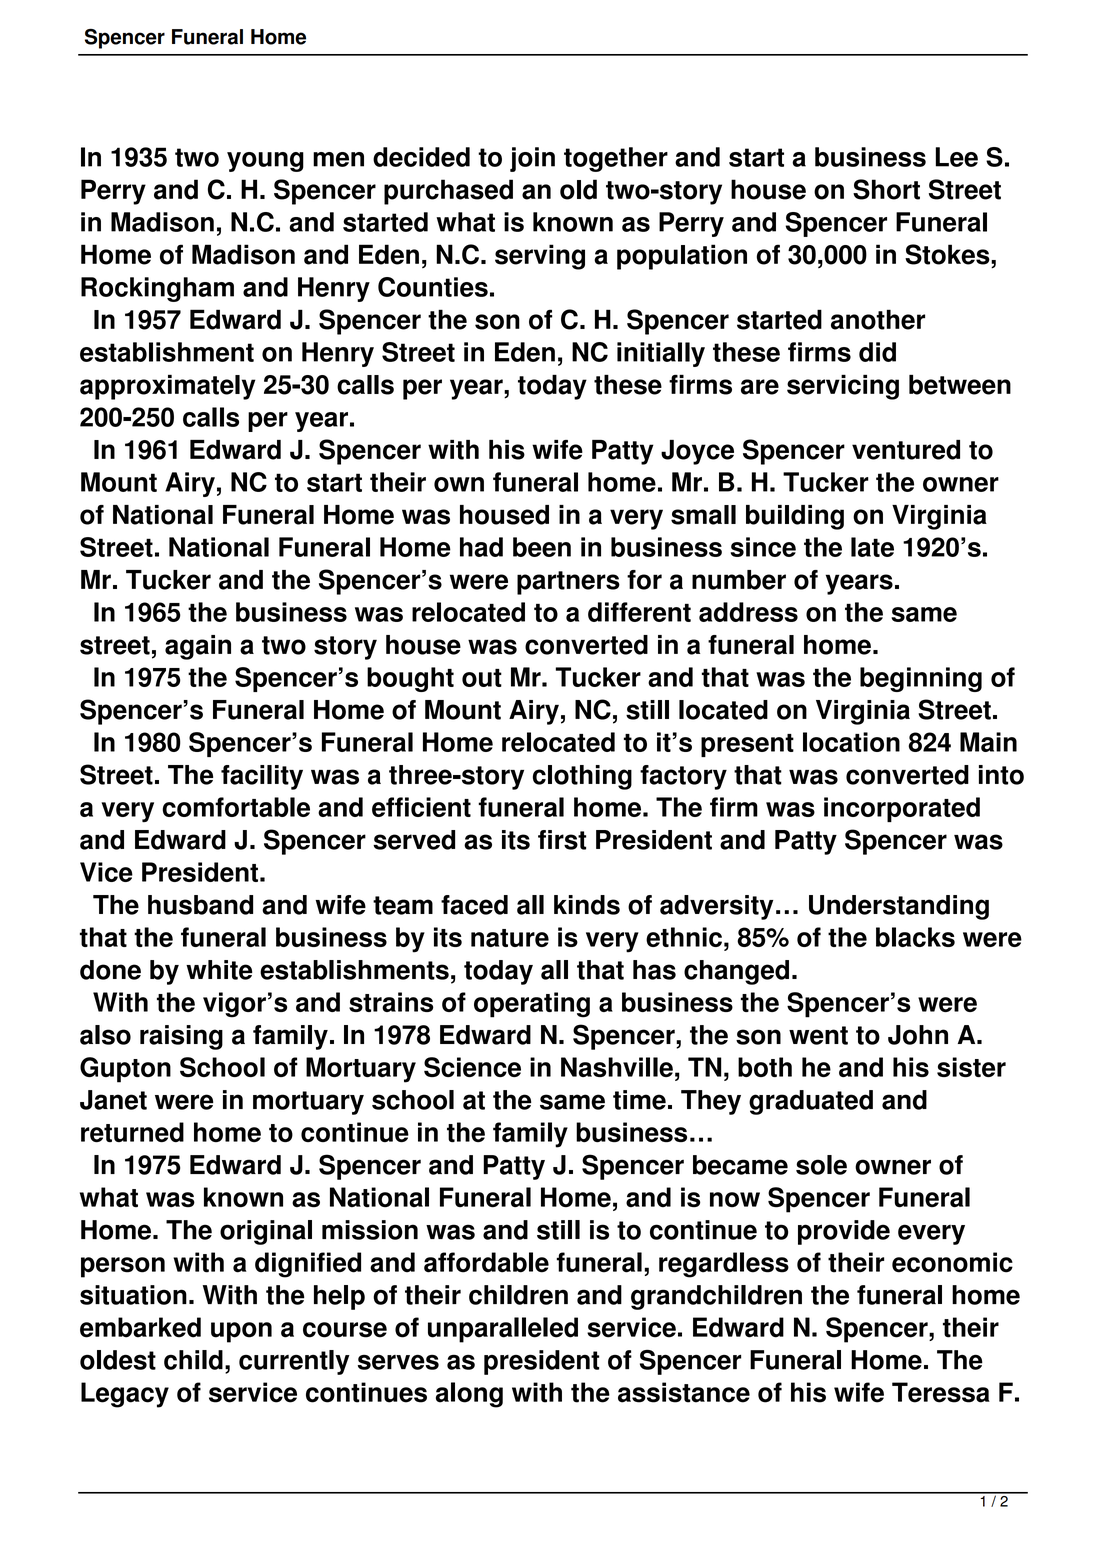  I want to click on again, so click(198, 647).
